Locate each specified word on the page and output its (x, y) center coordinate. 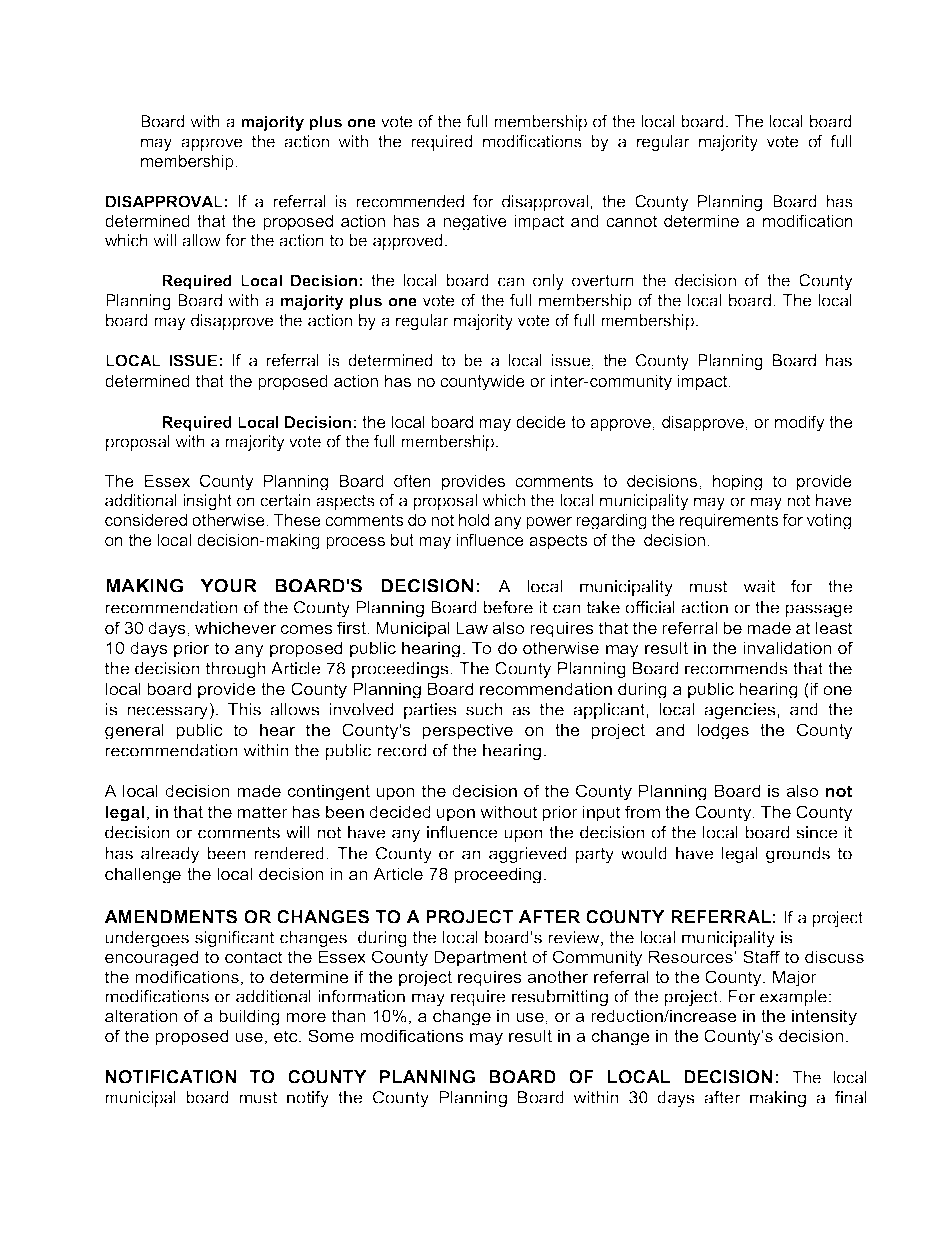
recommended (410, 201)
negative (475, 222)
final (850, 1097)
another (557, 976)
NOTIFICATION (171, 1077)
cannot (631, 221)
